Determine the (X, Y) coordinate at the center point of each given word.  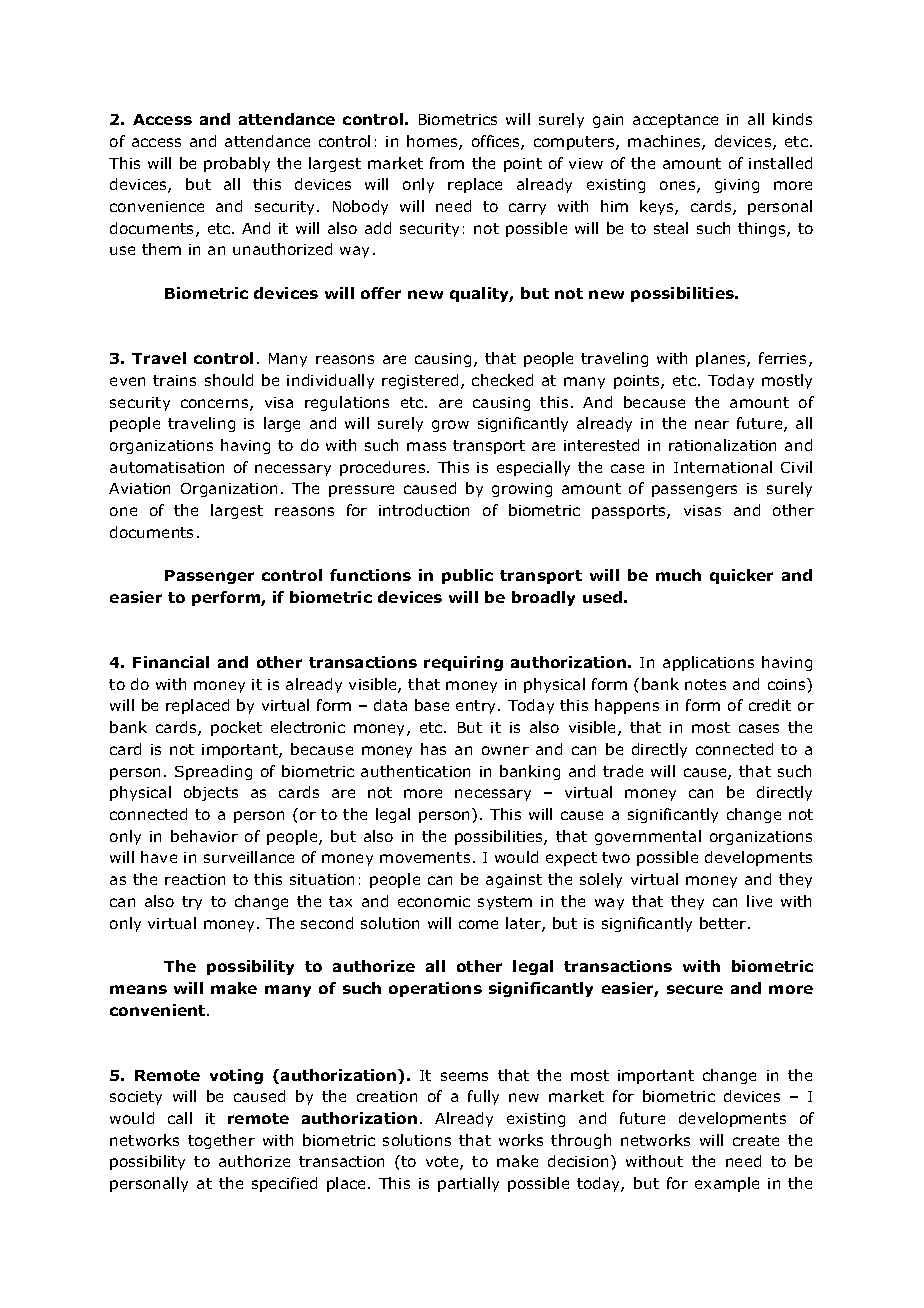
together (221, 1141)
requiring (463, 663)
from (447, 163)
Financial (171, 662)
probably (237, 164)
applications (708, 663)
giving (737, 186)
